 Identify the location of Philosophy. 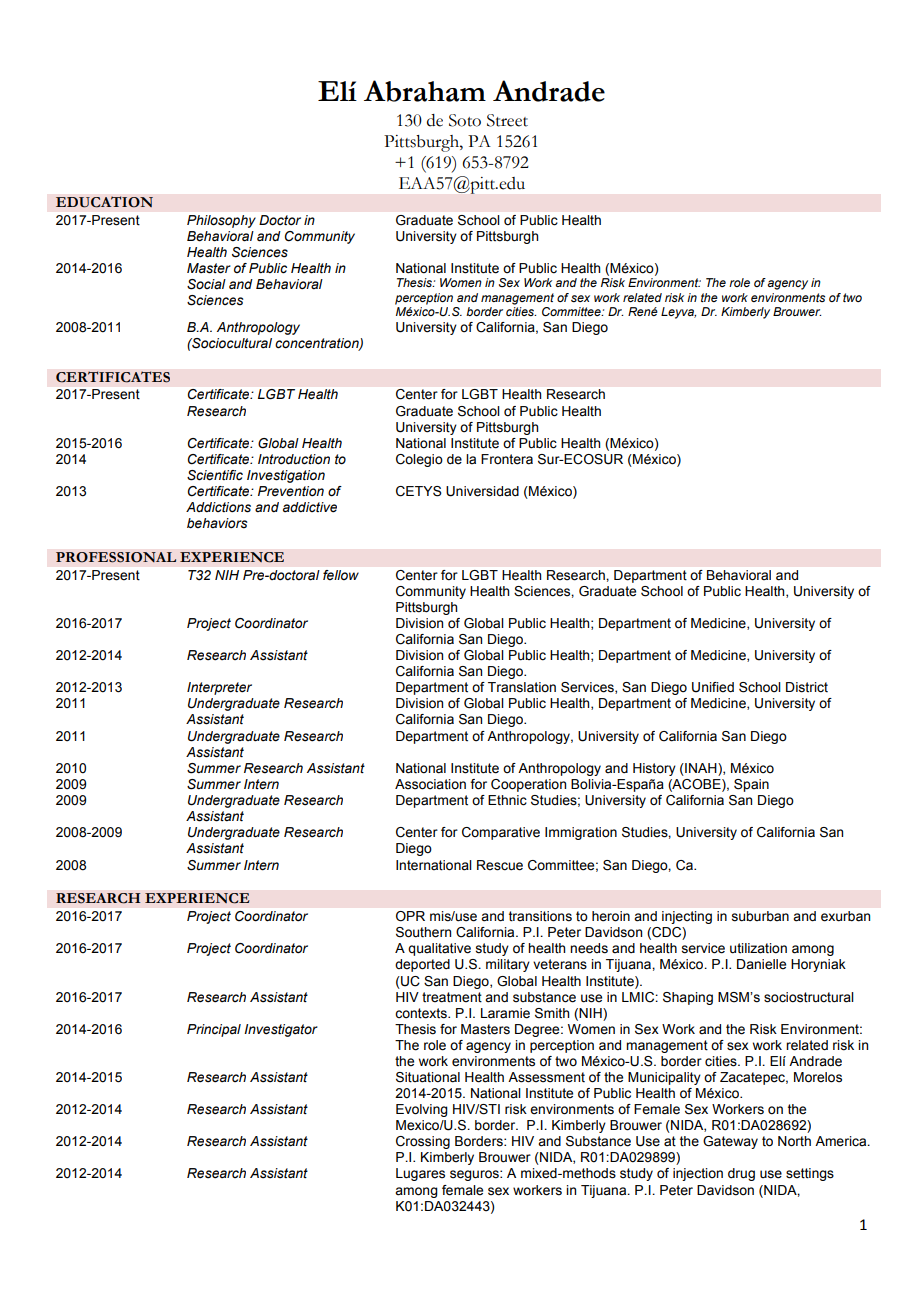
(221, 221).
